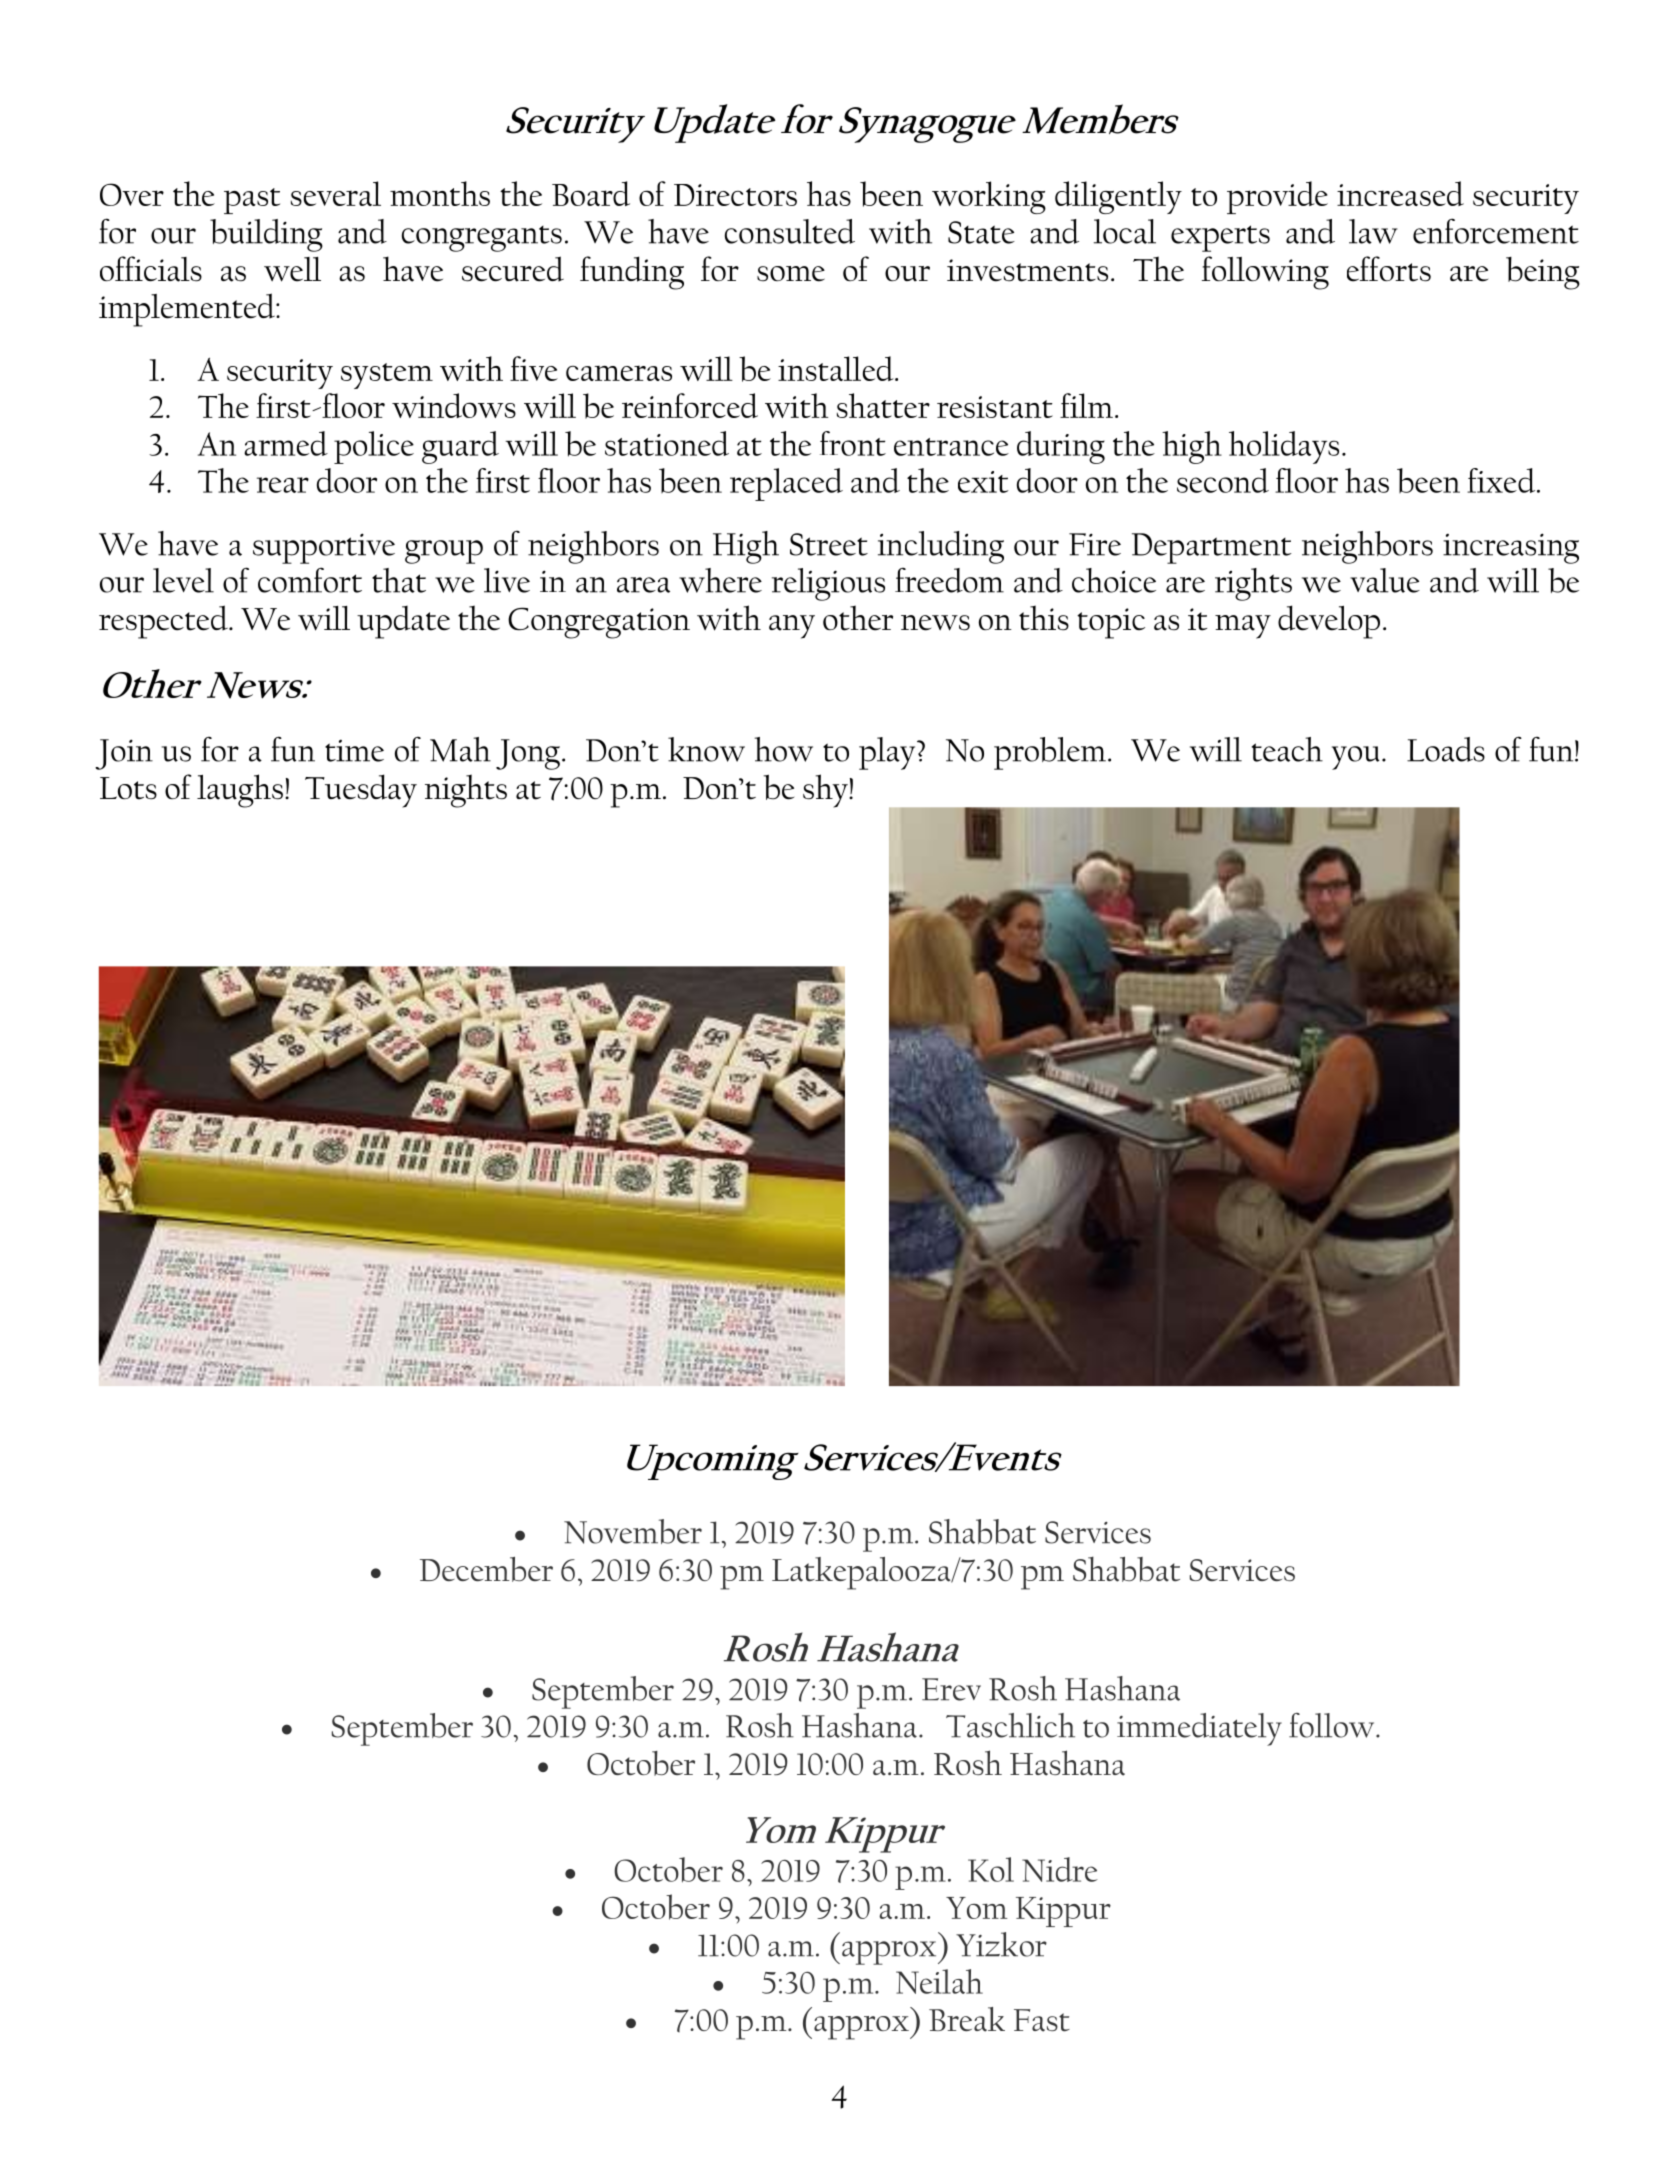 The width and height of the document is (1679, 2173). I want to click on Break, so click(967, 2019).
